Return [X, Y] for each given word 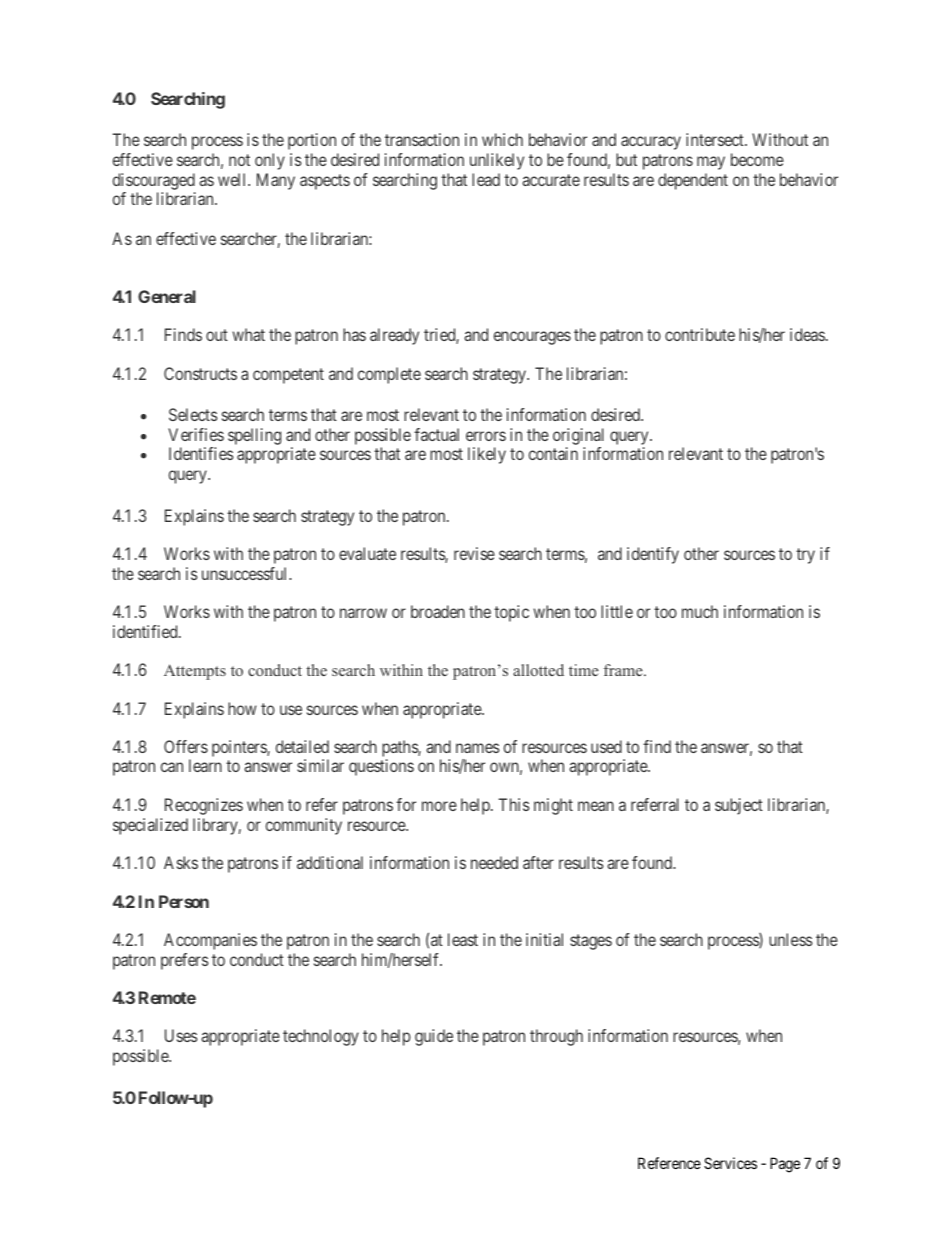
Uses [181, 1035]
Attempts [195, 672]
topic [511, 613]
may [711, 163]
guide [434, 1037]
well [233, 179]
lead [486, 179]
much [700, 611]
